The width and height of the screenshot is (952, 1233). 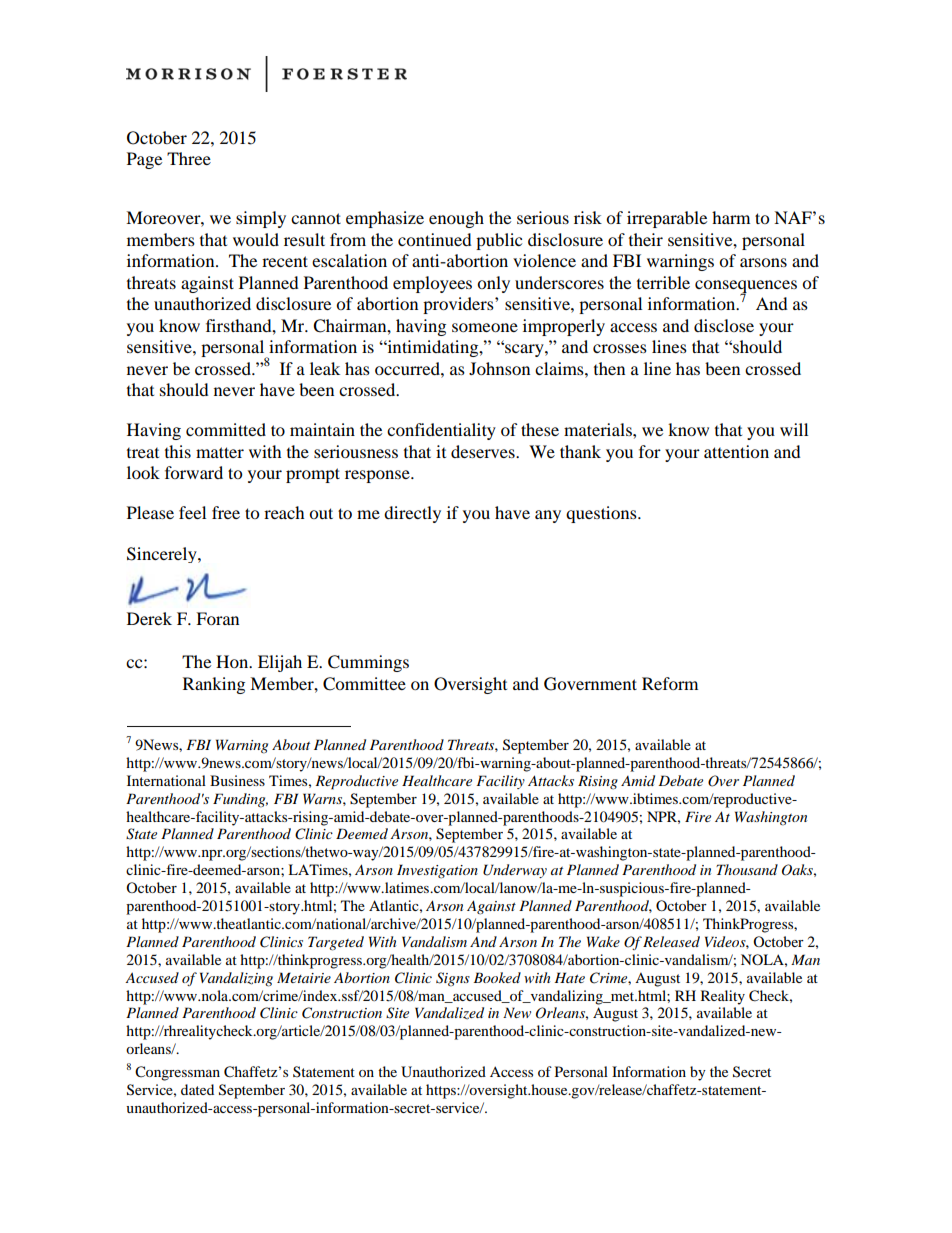 What do you see at coordinates (456, 219) in the screenshot?
I see `enough` at bounding box center [456, 219].
